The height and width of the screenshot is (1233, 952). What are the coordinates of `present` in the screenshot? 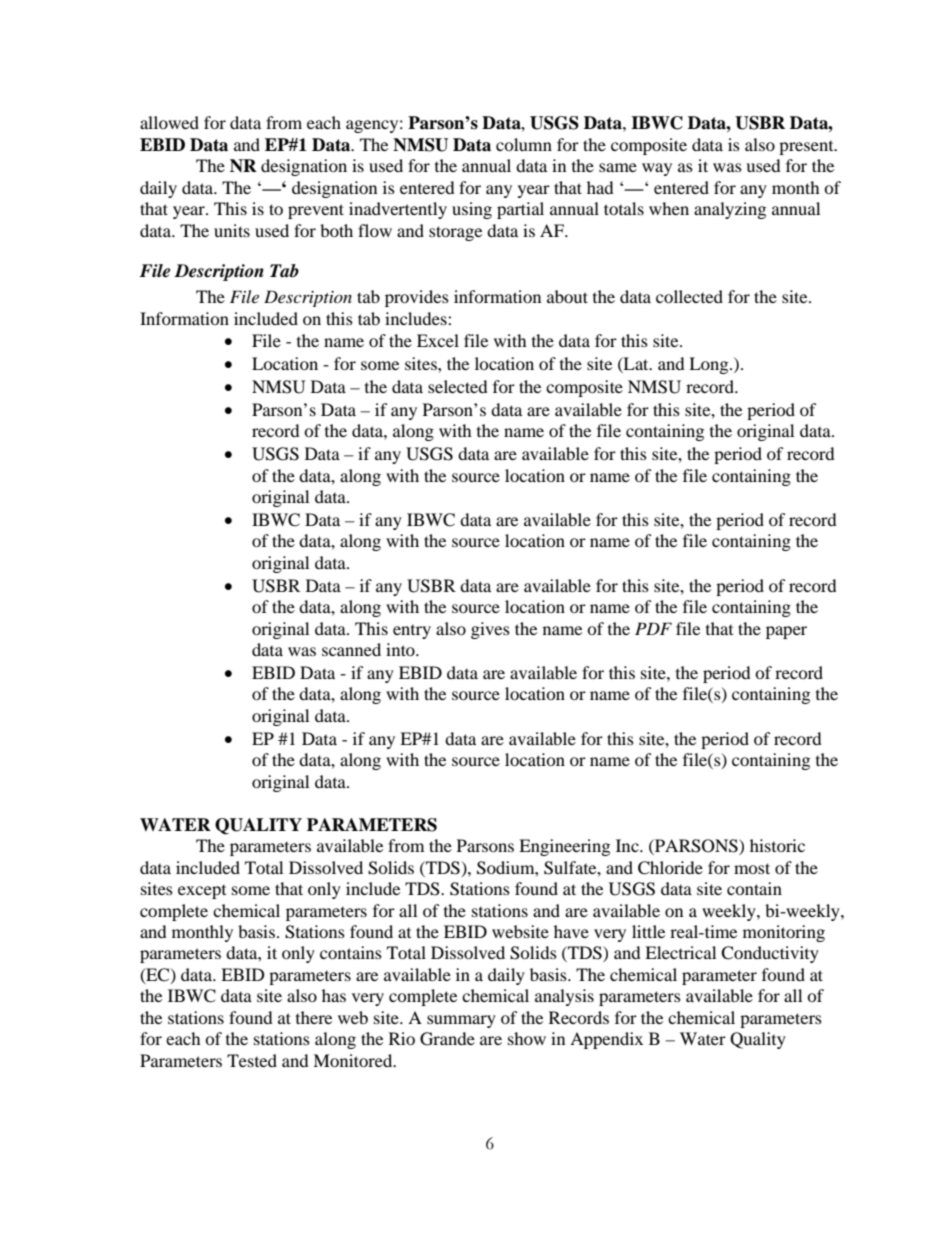 It's located at (807, 148).
